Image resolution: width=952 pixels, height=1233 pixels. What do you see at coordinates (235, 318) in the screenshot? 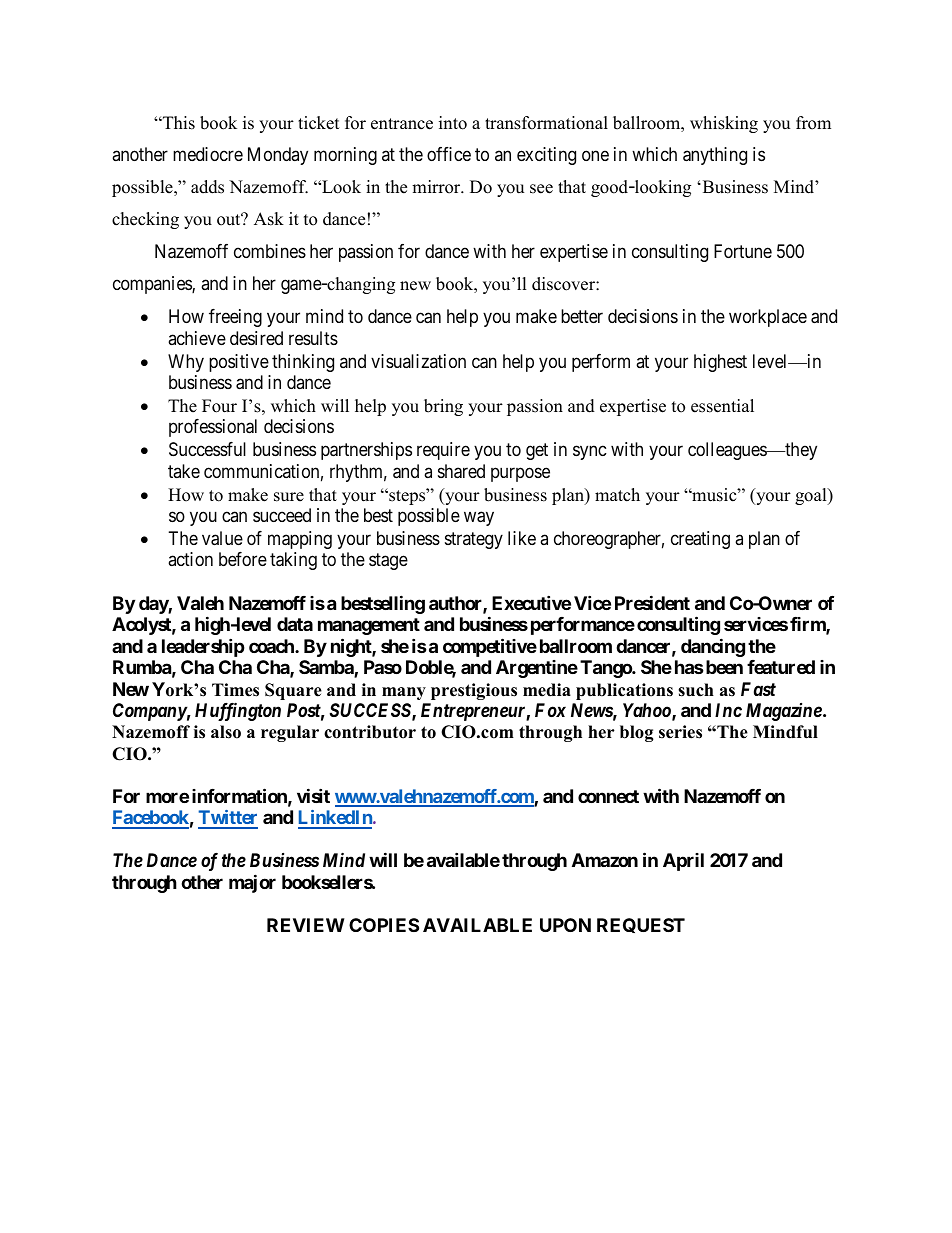
I see `freeing` at bounding box center [235, 318].
